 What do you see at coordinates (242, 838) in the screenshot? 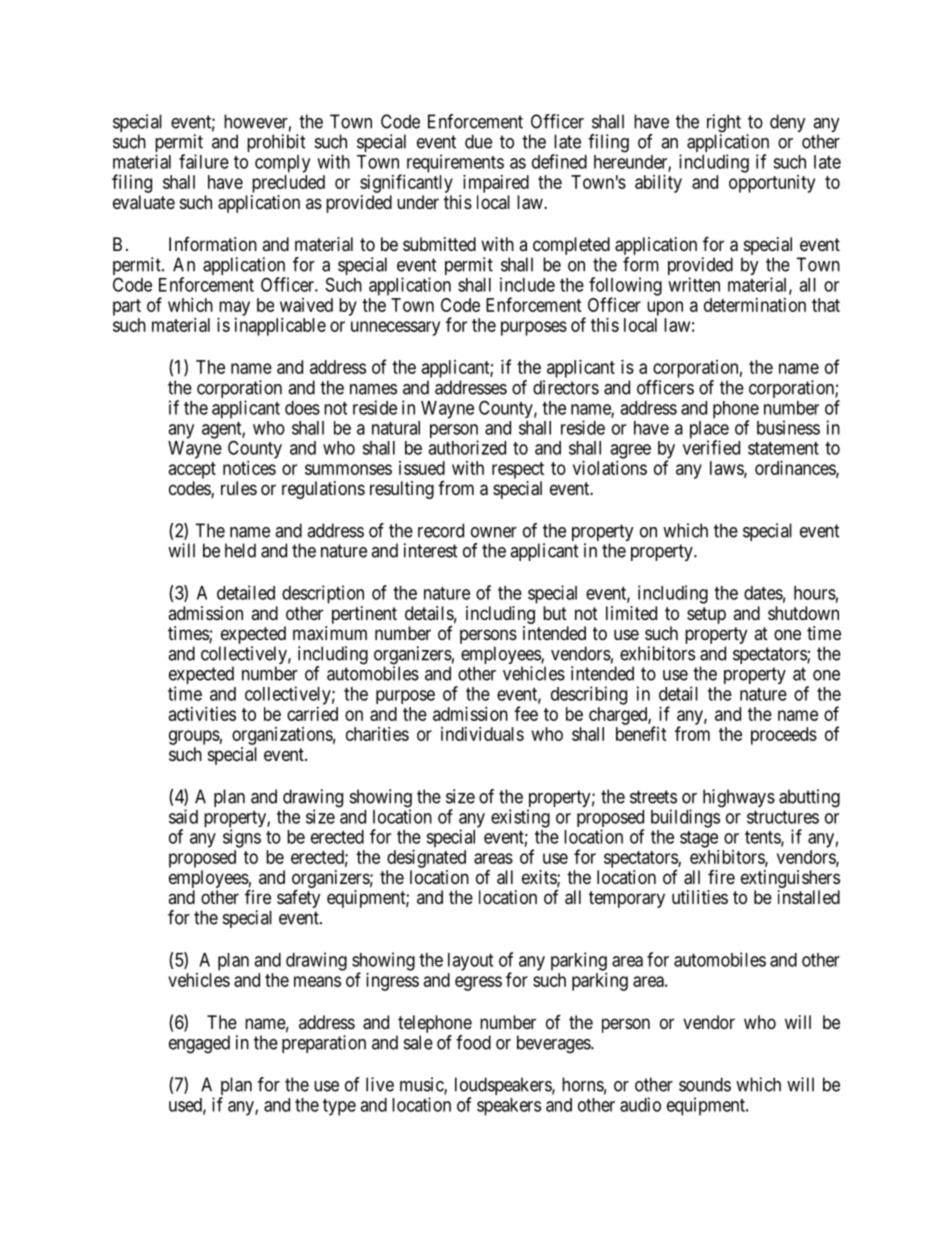
I see `signs` at bounding box center [242, 838].
